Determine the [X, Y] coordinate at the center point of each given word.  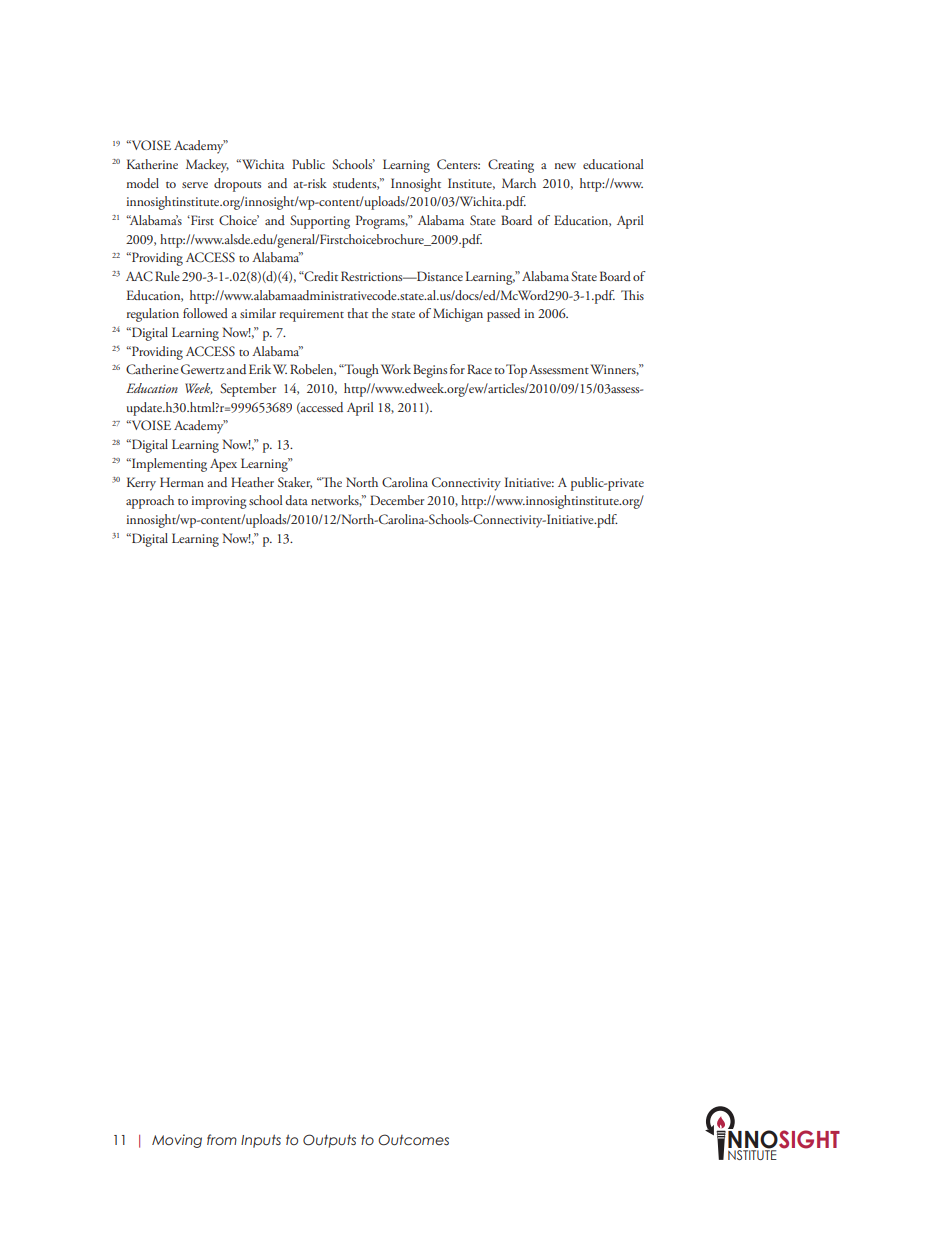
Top [516, 371]
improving [219, 502]
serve [195, 185]
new [565, 166]
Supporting [320, 222]
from [222, 1139]
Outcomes [413, 1140]
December [397, 500]
